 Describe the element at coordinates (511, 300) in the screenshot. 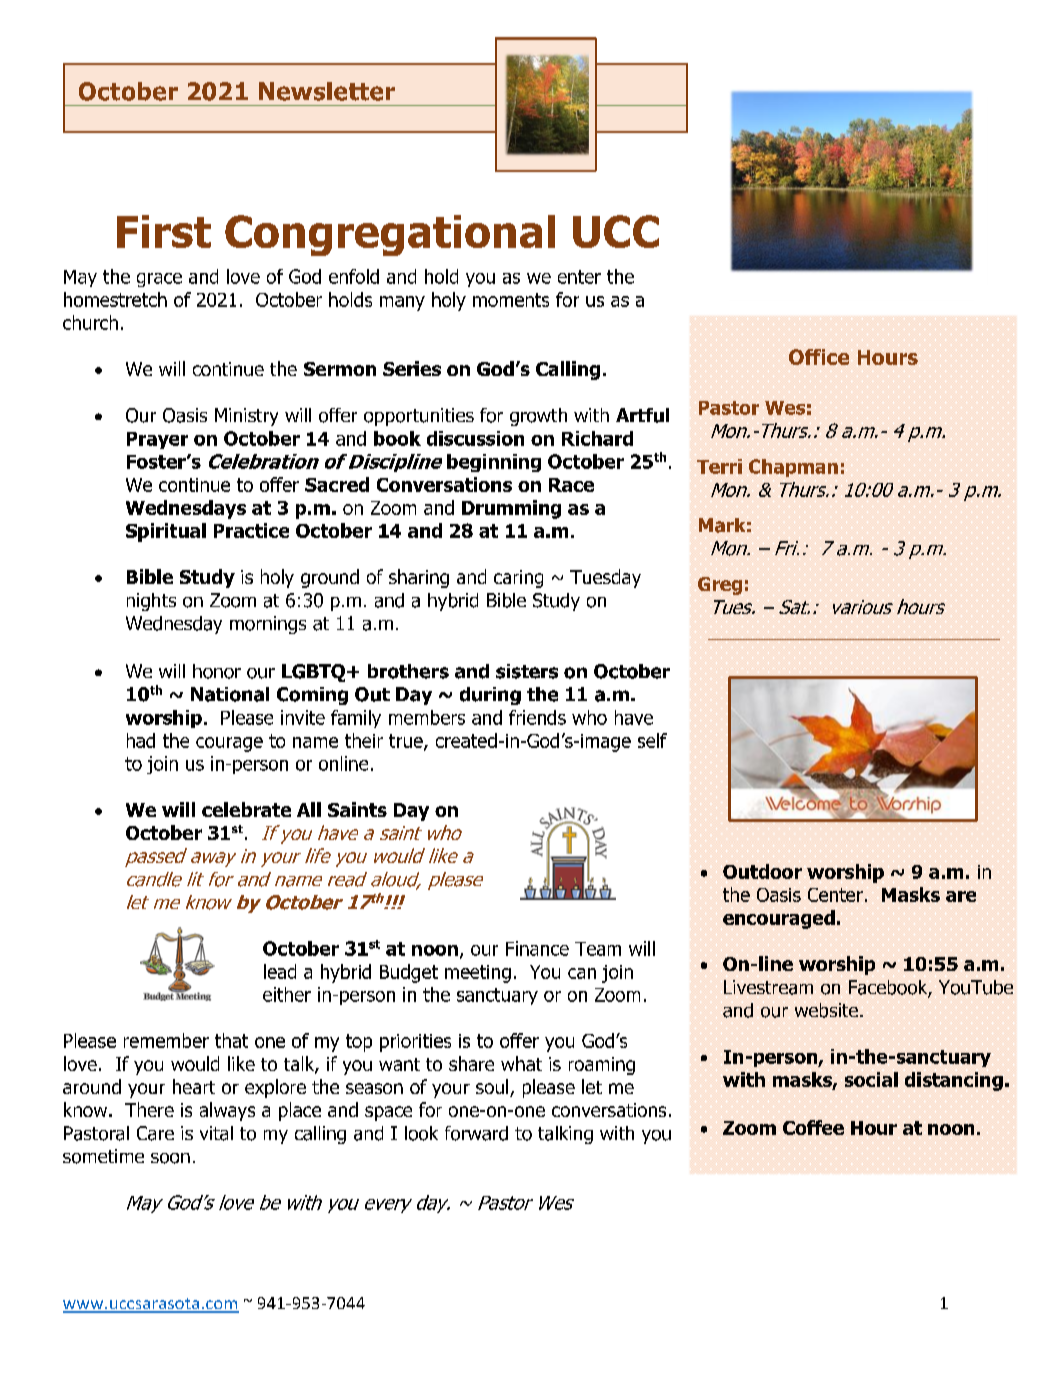

I see `moments` at that location.
